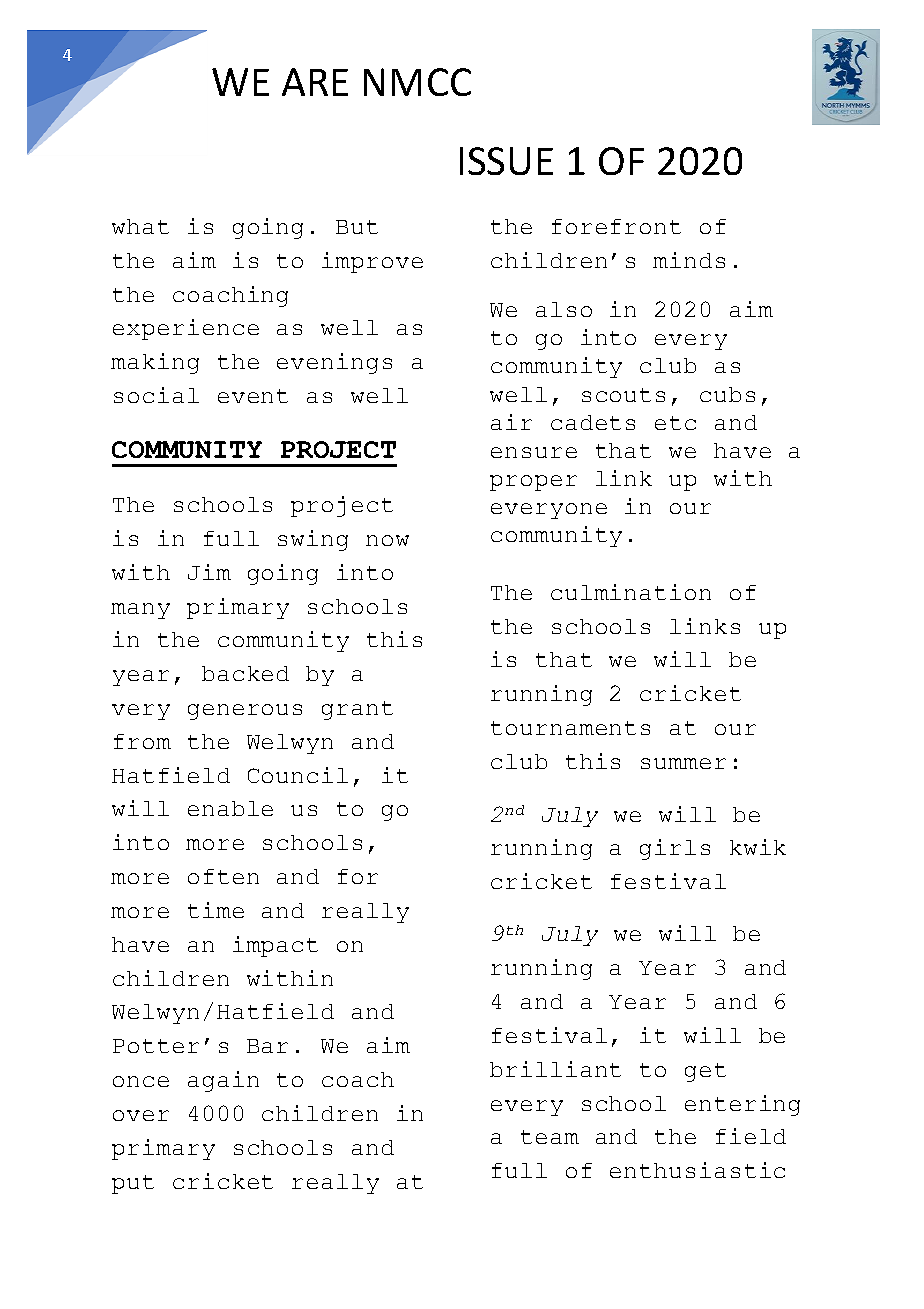 The width and height of the page is (924, 1309). Describe the element at coordinates (675, 423) in the page. I see `etc` at that location.
